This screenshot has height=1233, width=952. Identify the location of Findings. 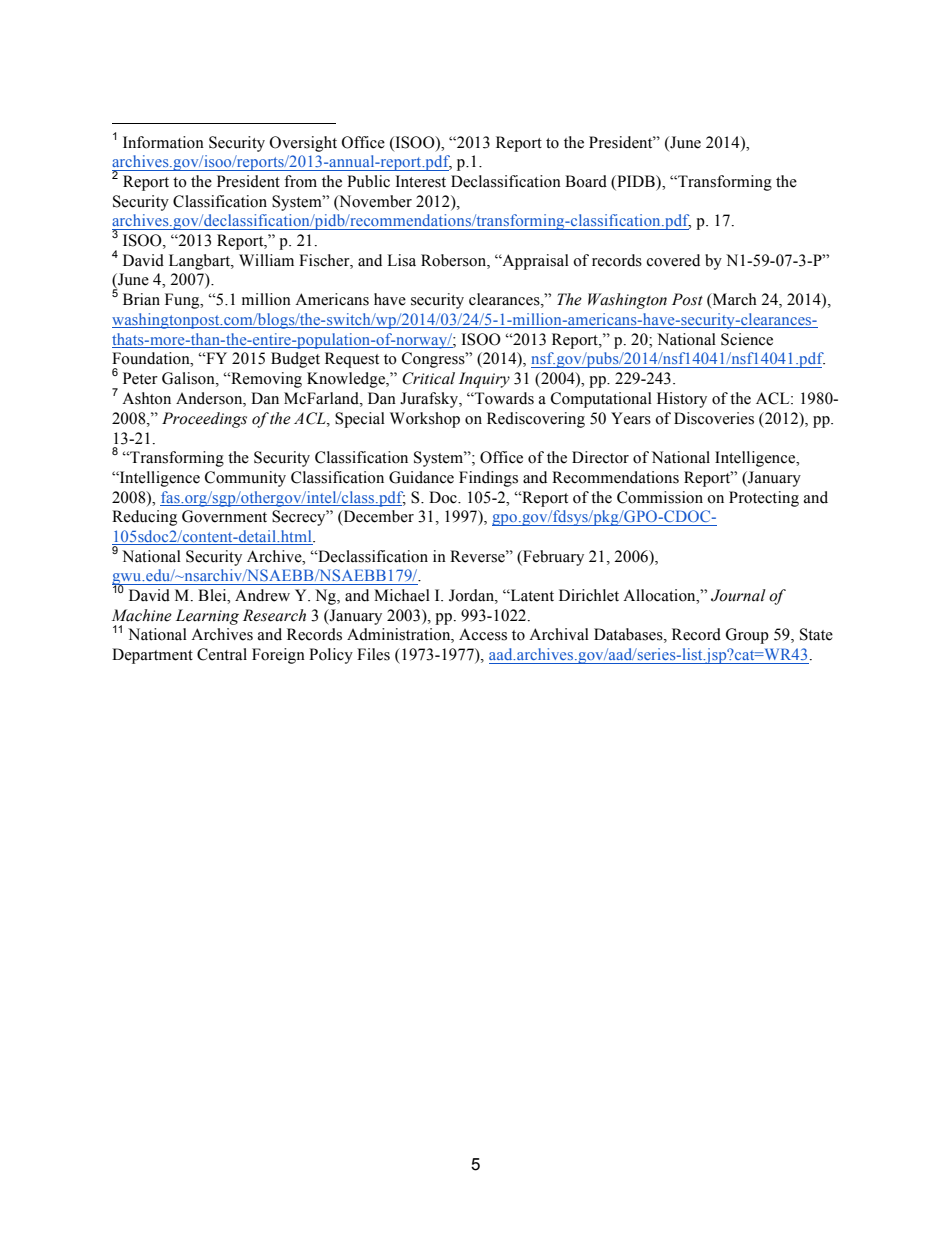
(488, 479).
